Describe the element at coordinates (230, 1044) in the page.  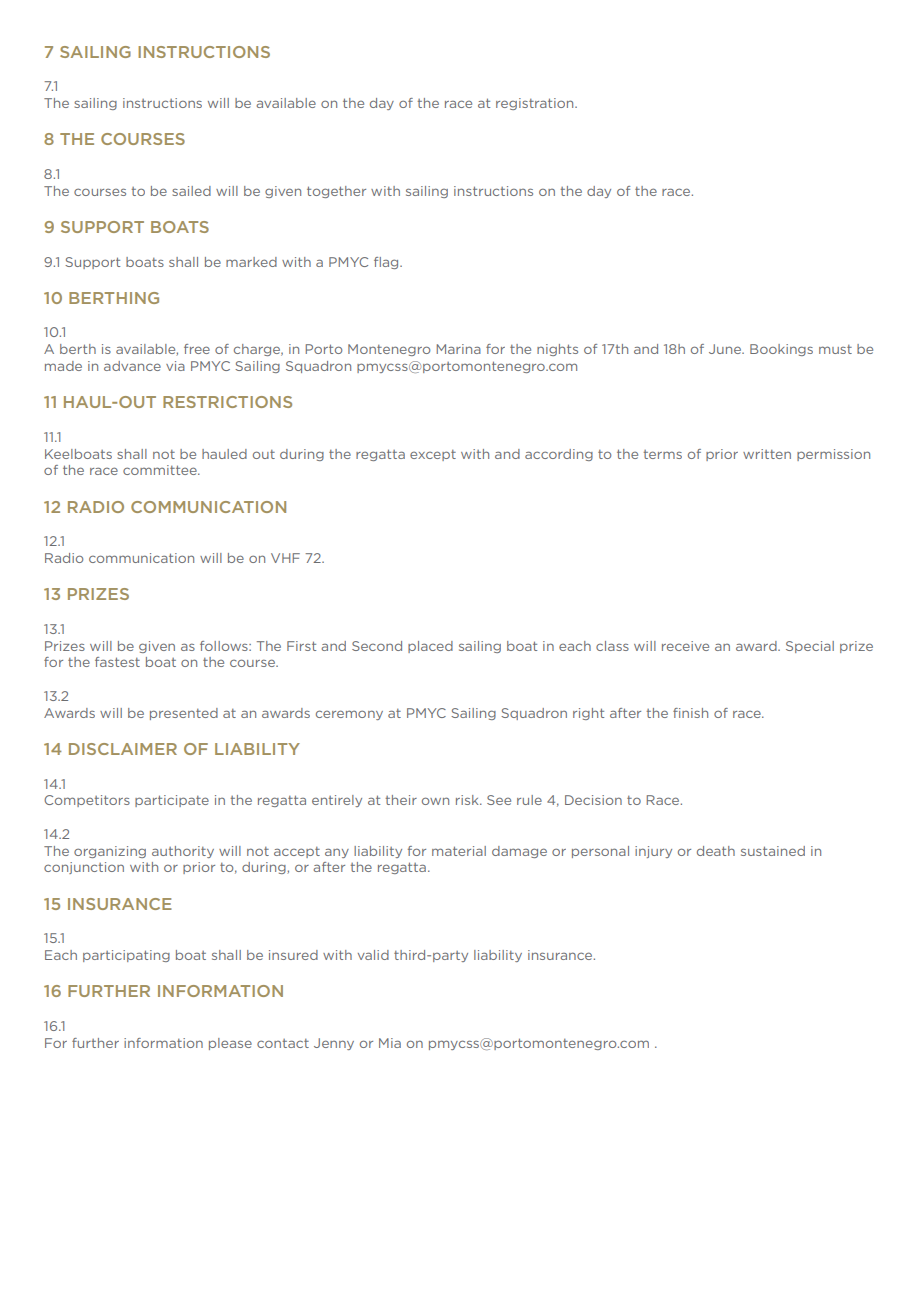
I see `please` at that location.
